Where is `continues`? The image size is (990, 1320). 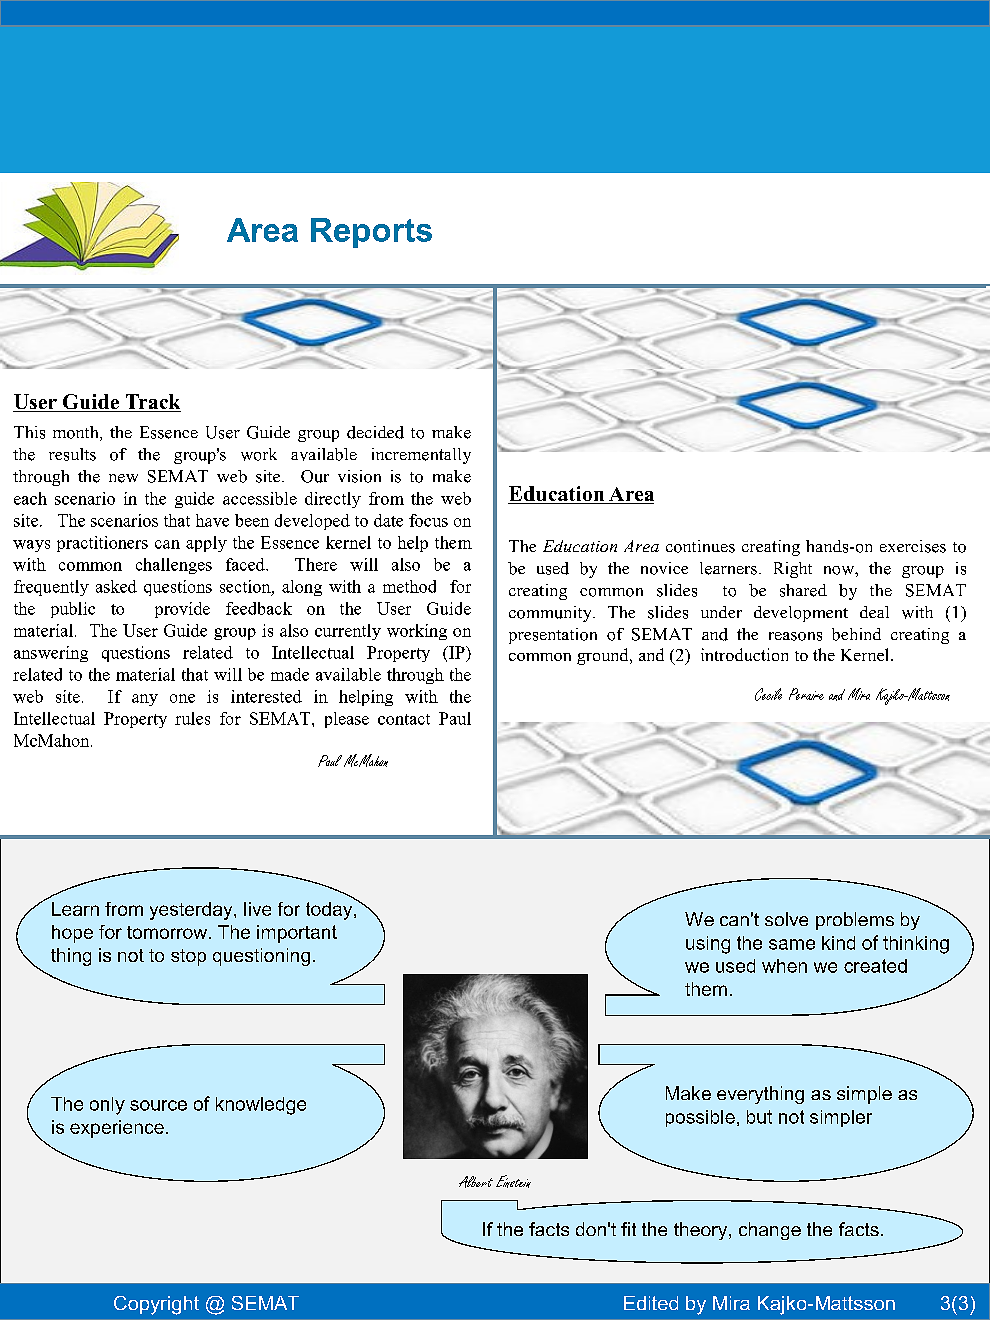 continues is located at coordinates (700, 546).
